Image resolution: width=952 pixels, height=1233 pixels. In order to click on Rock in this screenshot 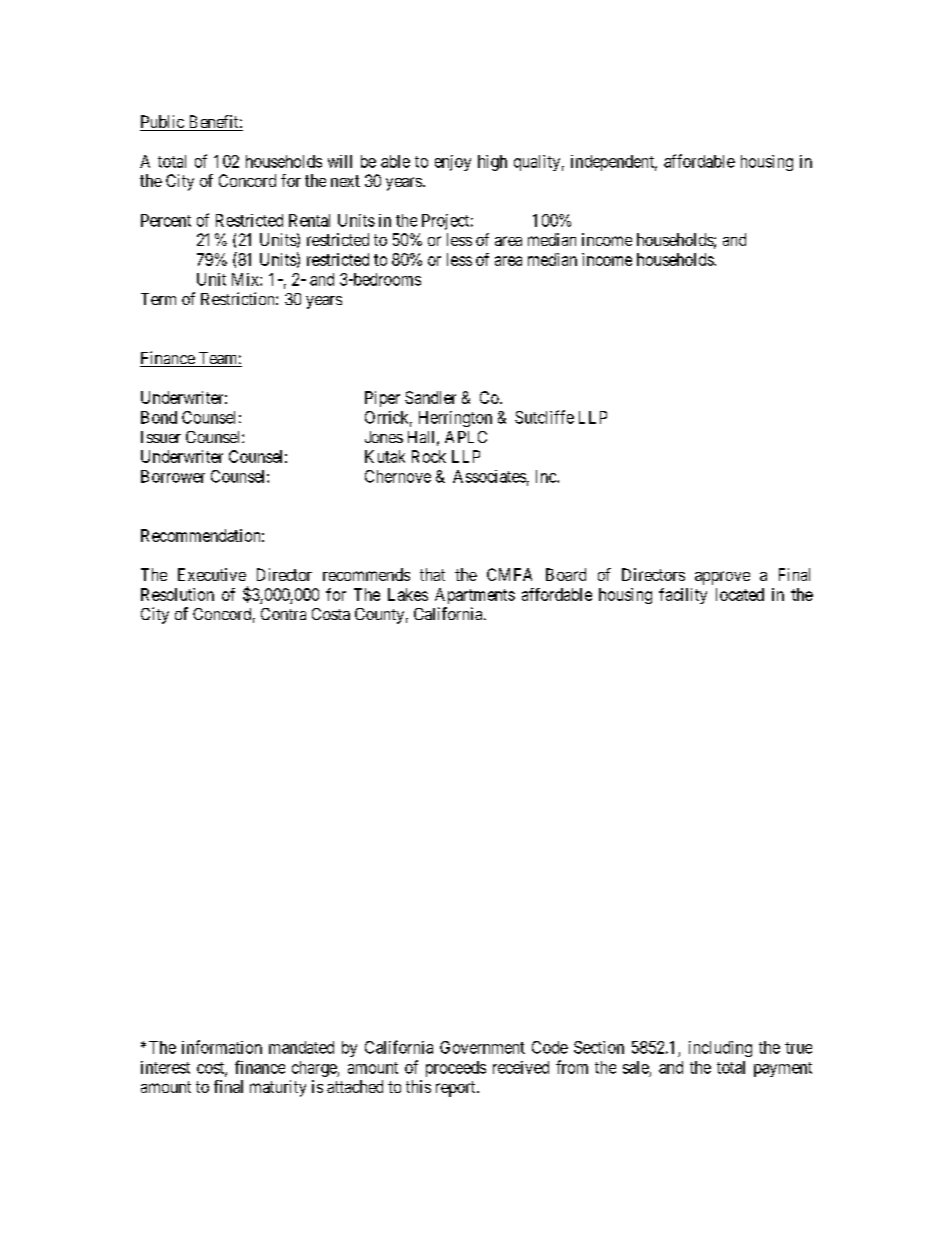, I will do `click(429, 456)`.
